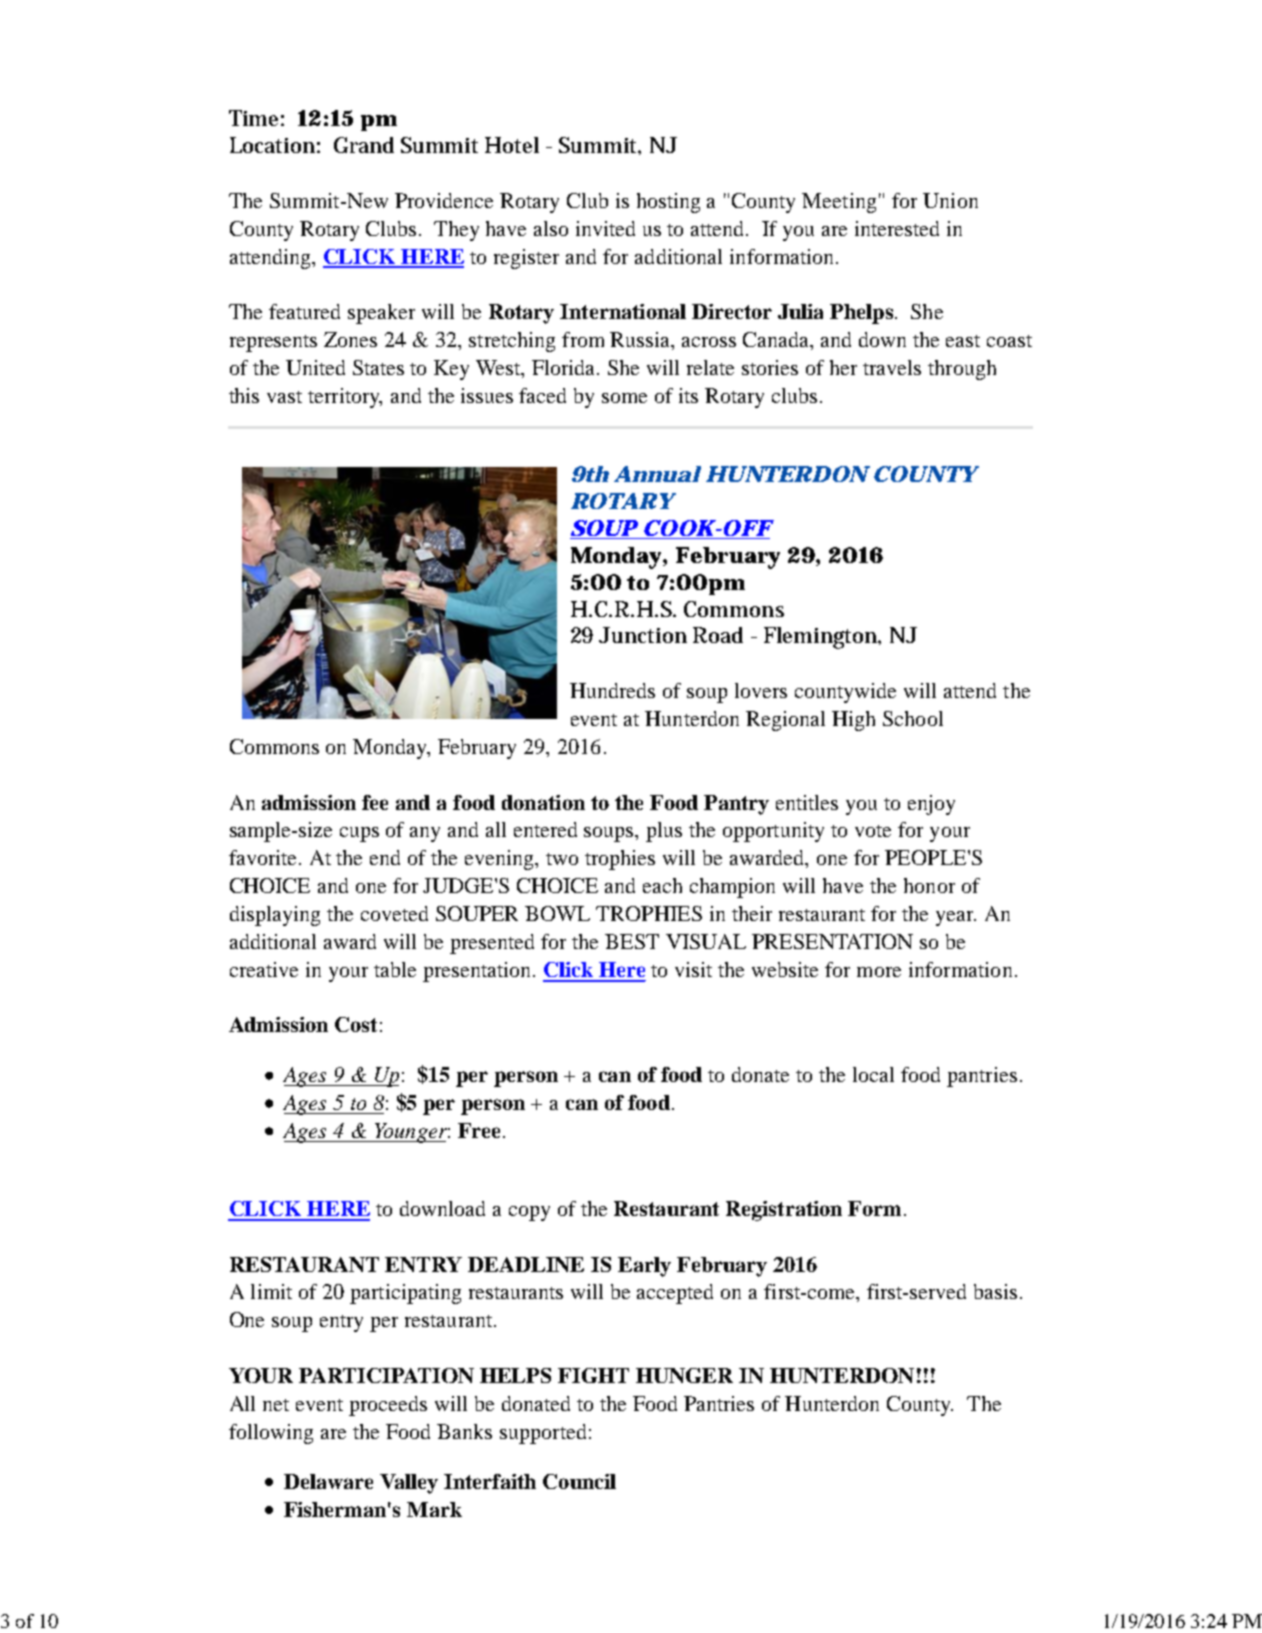 The height and width of the screenshot is (1633, 1262). Describe the element at coordinates (328, 1481) in the screenshot. I see `Delaware` at that location.
